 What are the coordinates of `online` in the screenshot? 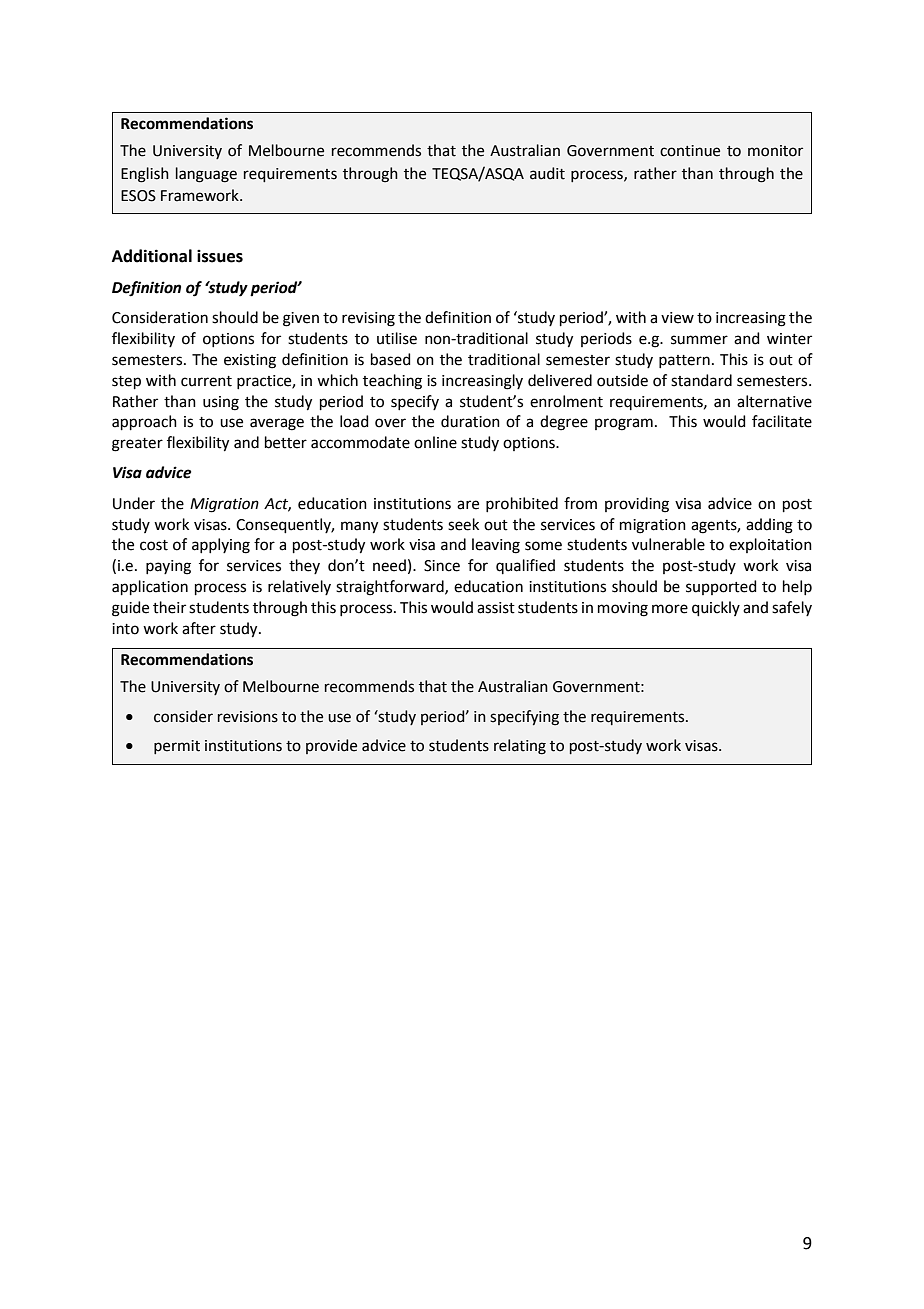 It's located at (435, 442).
